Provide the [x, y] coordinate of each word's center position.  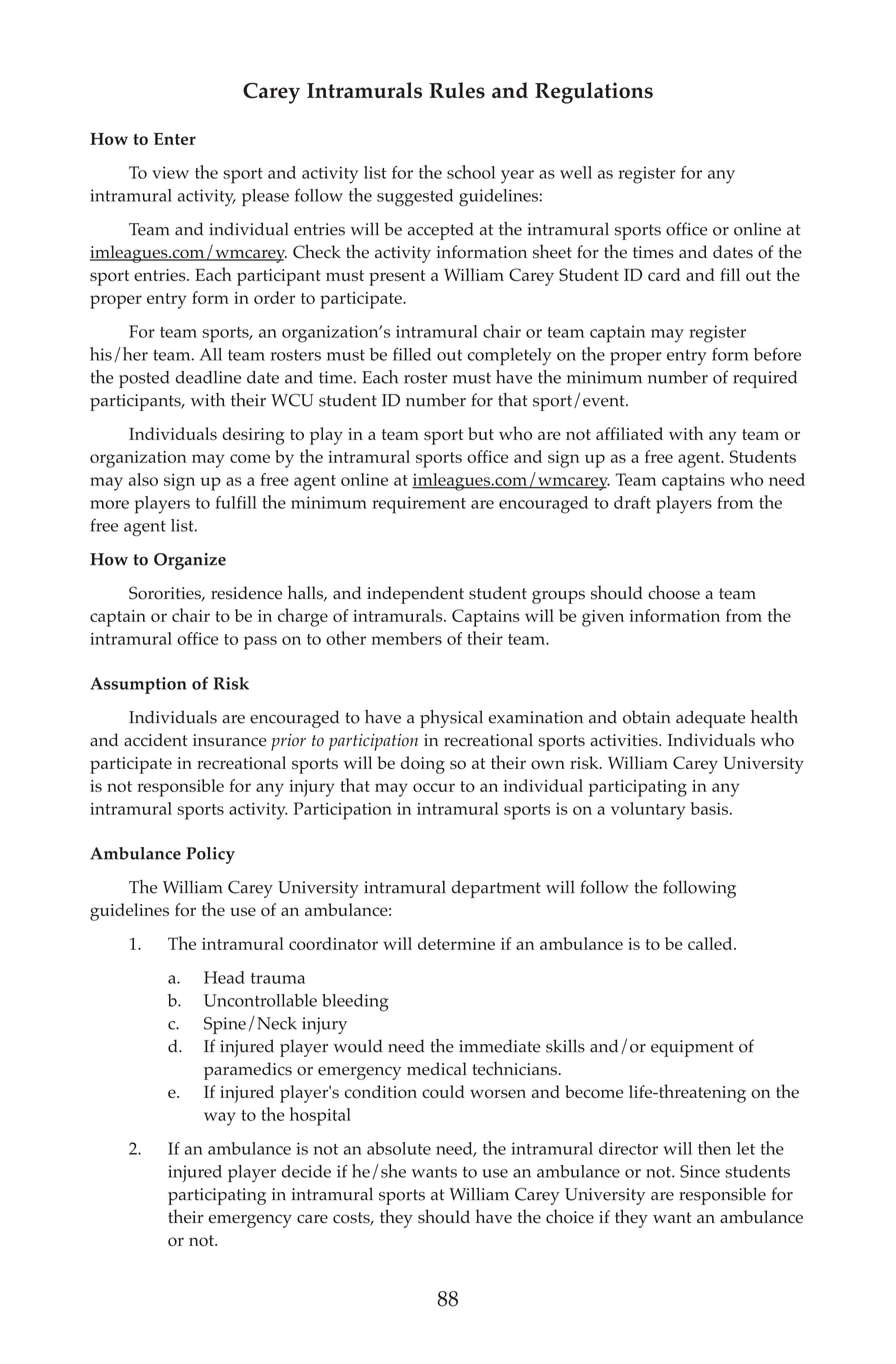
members [406, 638]
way [220, 1119]
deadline [208, 377]
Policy [210, 855]
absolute [399, 1148]
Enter [175, 139]
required [765, 379]
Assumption [138, 685]
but [481, 433]
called [711, 943]
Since [700, 1171]
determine [456, 943]
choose [674, 592]
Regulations [594, 93]
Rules [457, 90]
